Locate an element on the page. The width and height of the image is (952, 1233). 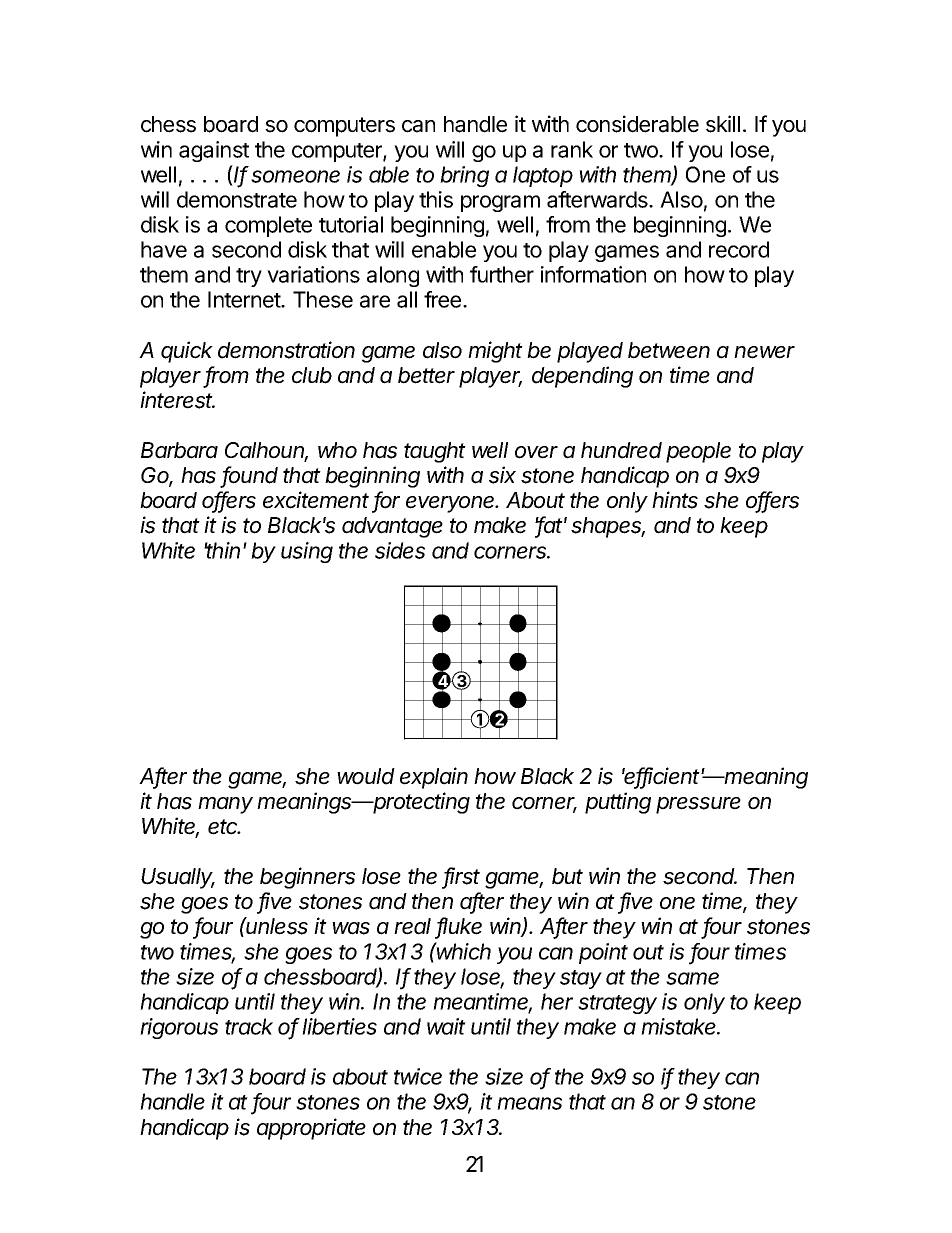
pressure is located at coordinates (698, 805).
